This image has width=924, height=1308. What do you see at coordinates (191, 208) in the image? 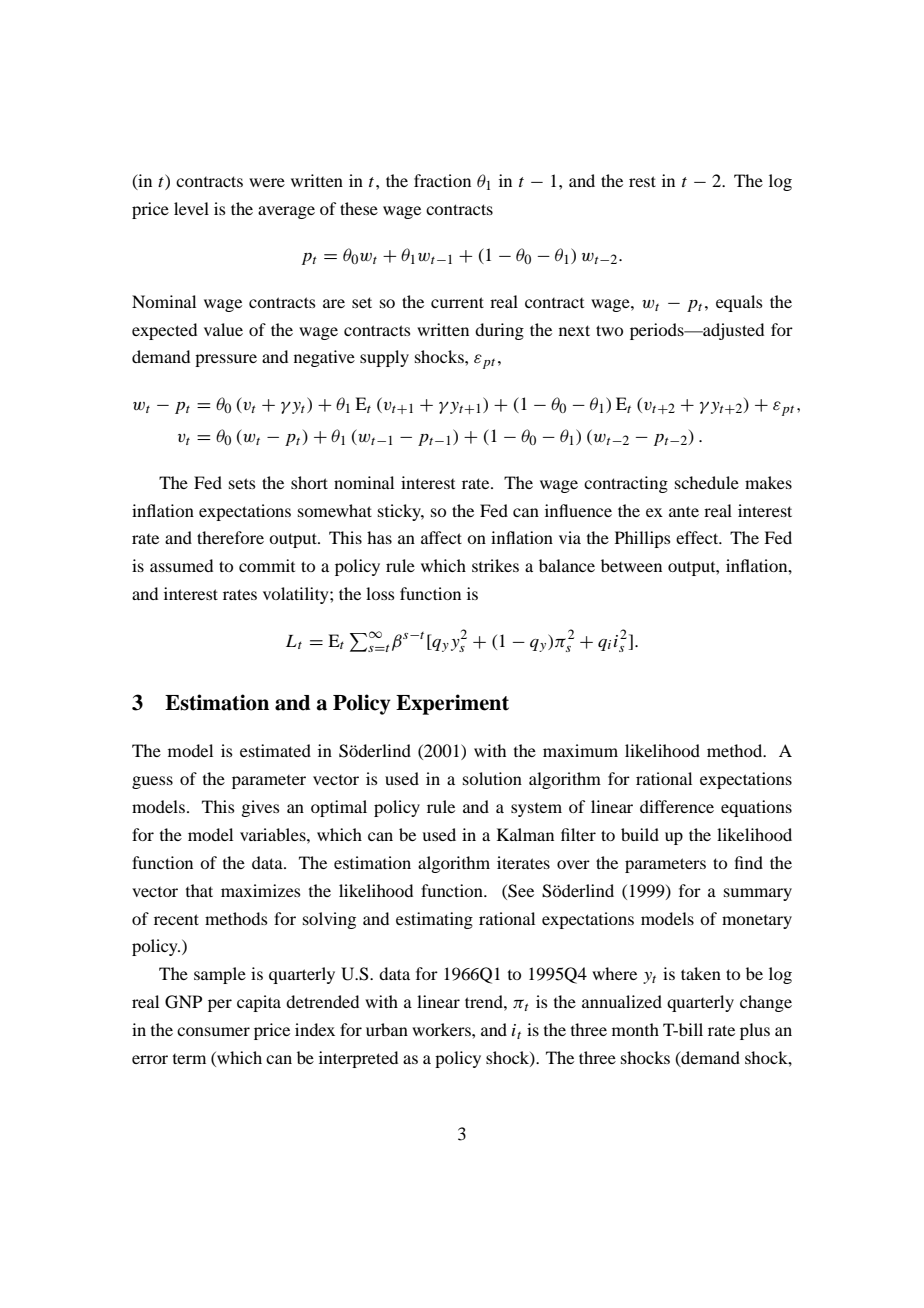
I see `level` at bounding box center [191, 208].
